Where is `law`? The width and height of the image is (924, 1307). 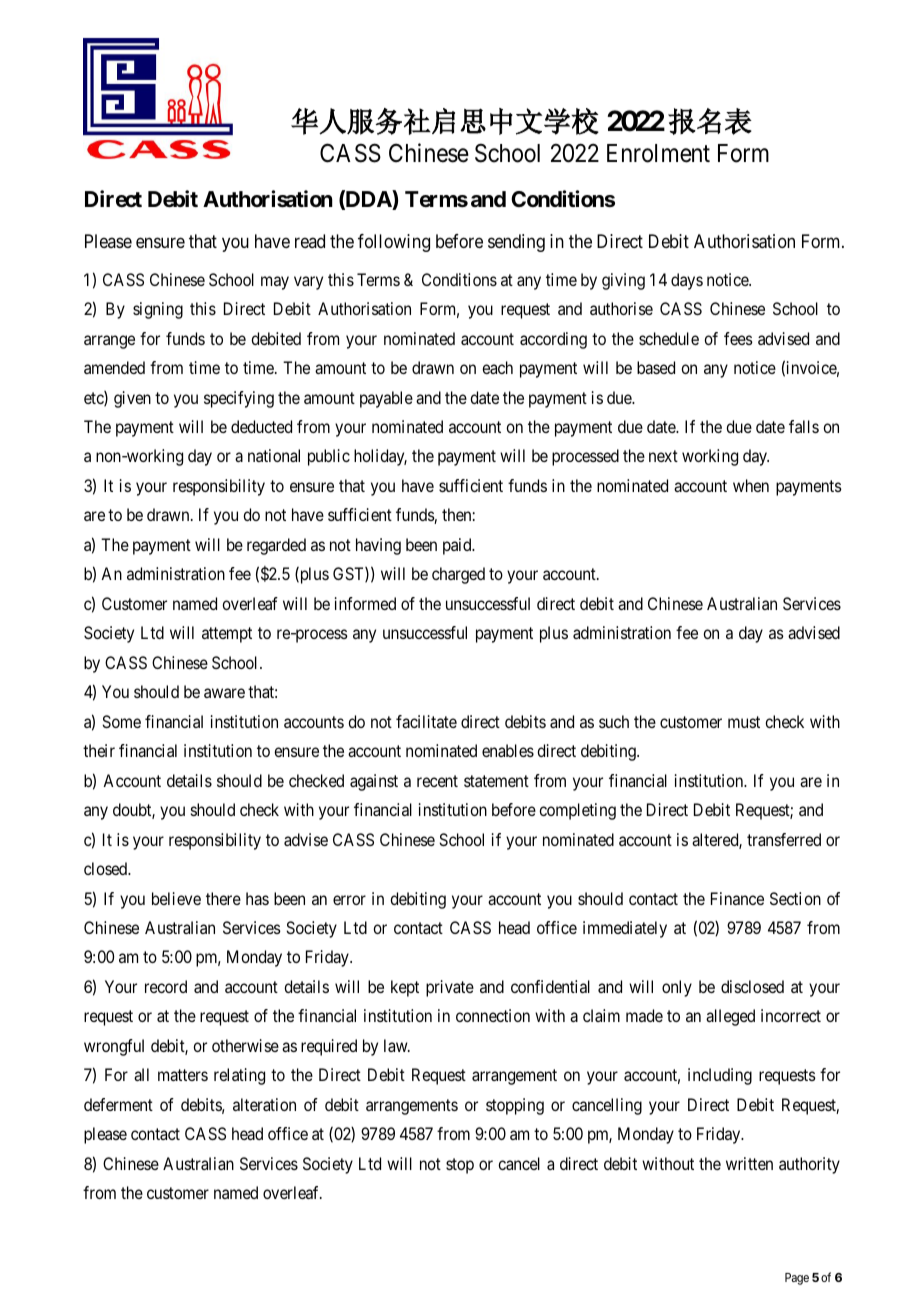
law is located at coordinates (397, 1045).
